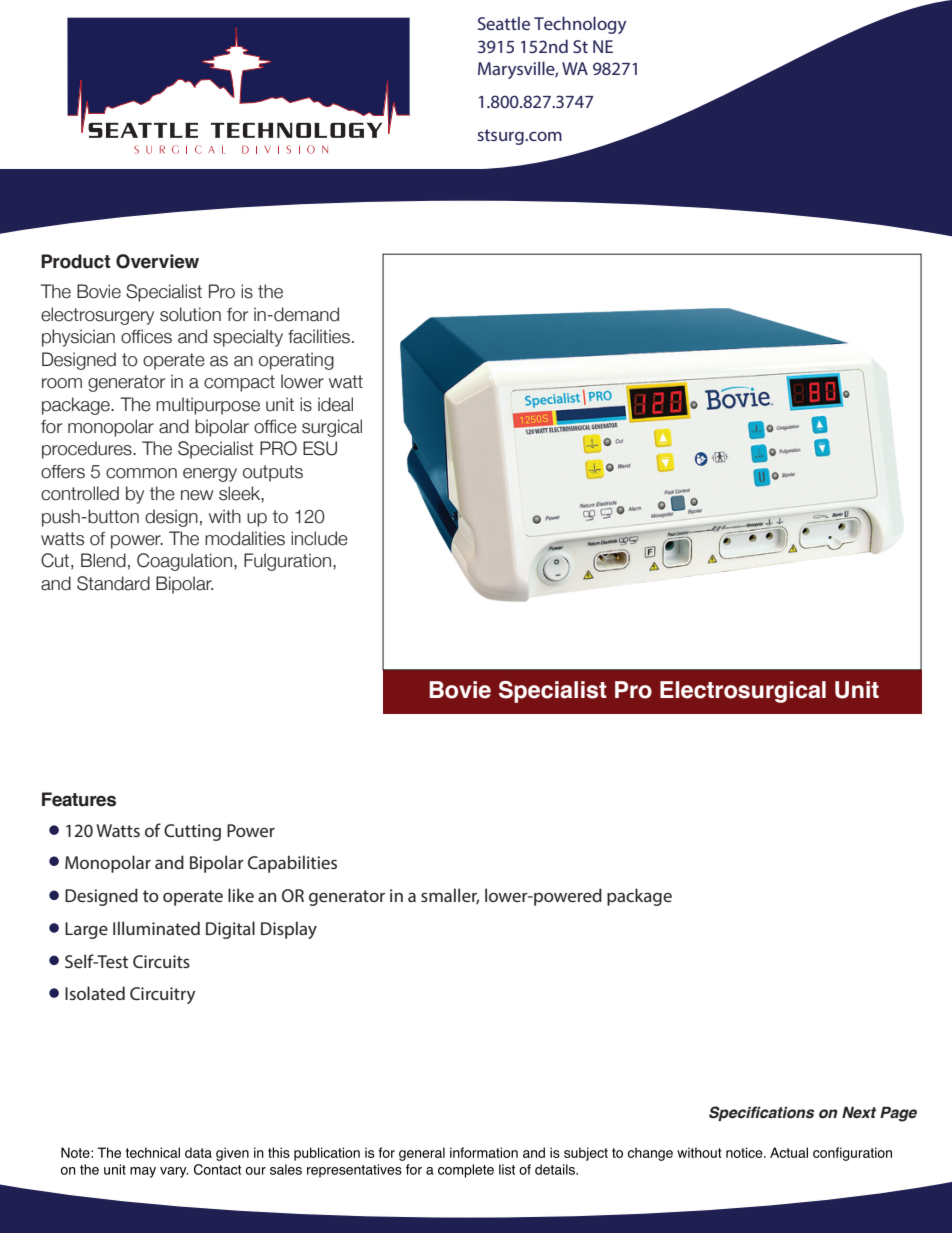 The image size is (952, 1233). What do you see at coordinates (504, 23) in the screenshot?
I see `Seattle` at bounding box center [504, 23].
